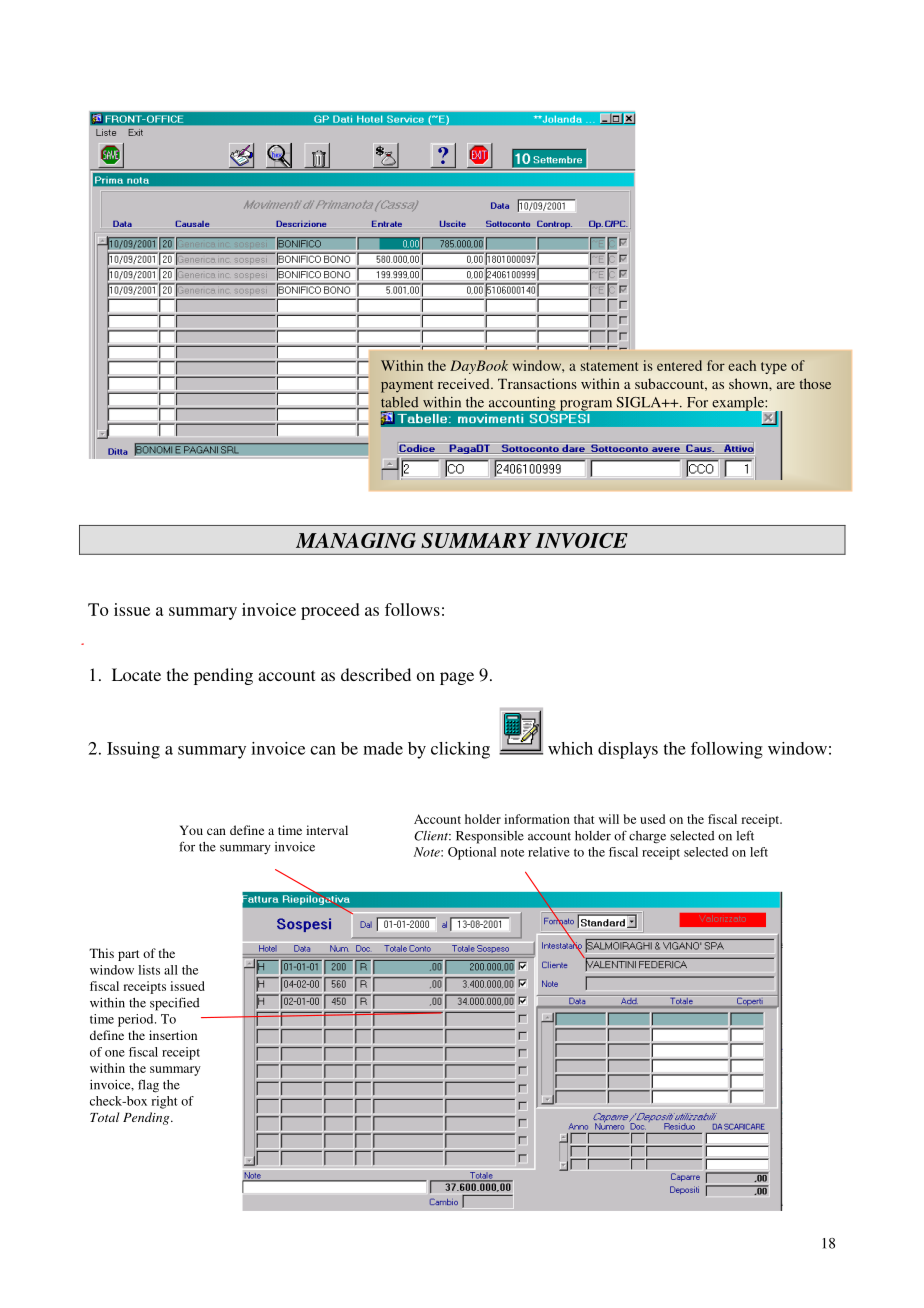 This document has width=924, height=1308. I want to click on each, so click(742, 365).
